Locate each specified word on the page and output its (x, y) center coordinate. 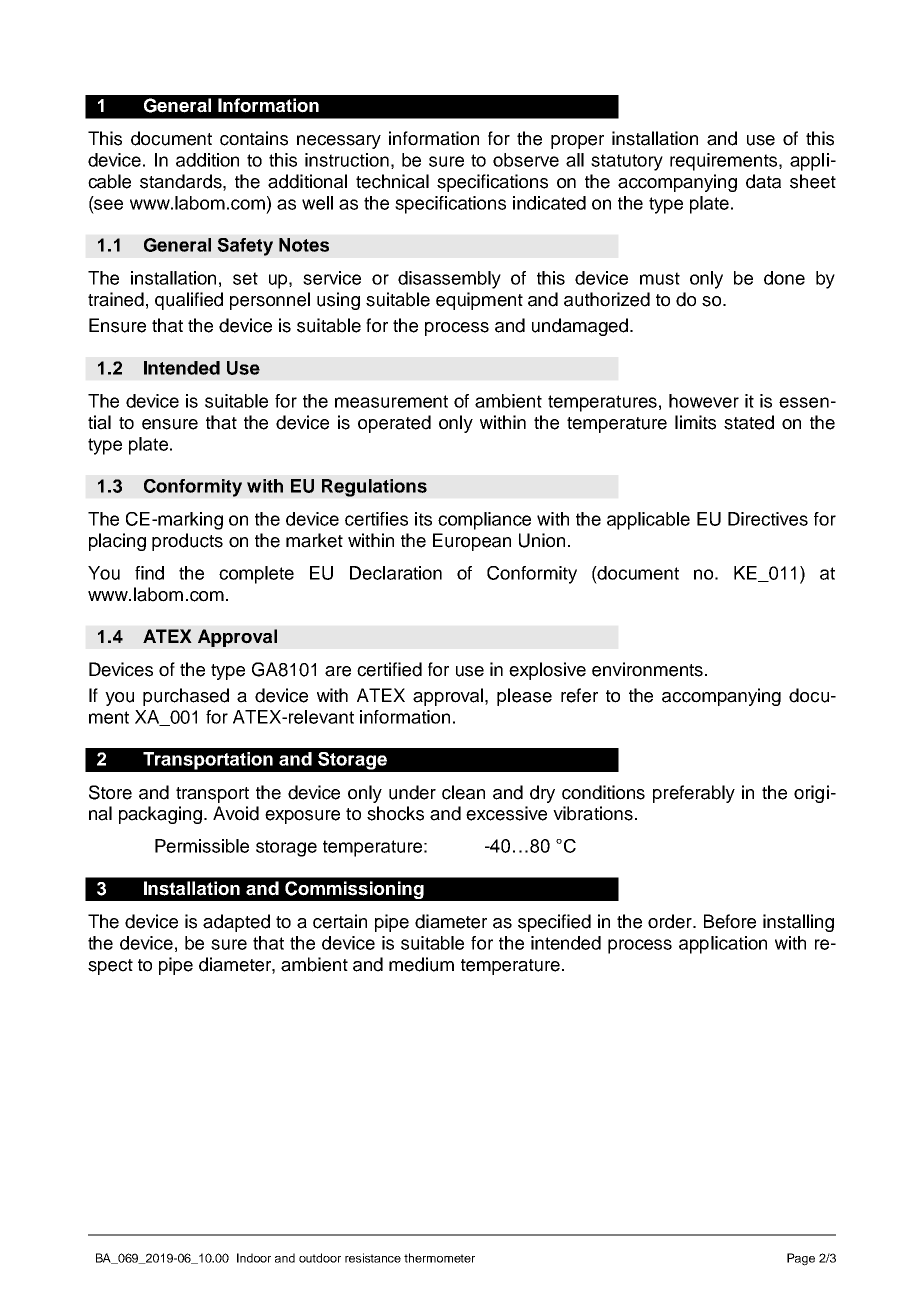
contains (254, 138)
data (763, 181)
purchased (186, 697)
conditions (603, 792)
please (524, 697)
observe (526, 160)
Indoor (254, 1258)
